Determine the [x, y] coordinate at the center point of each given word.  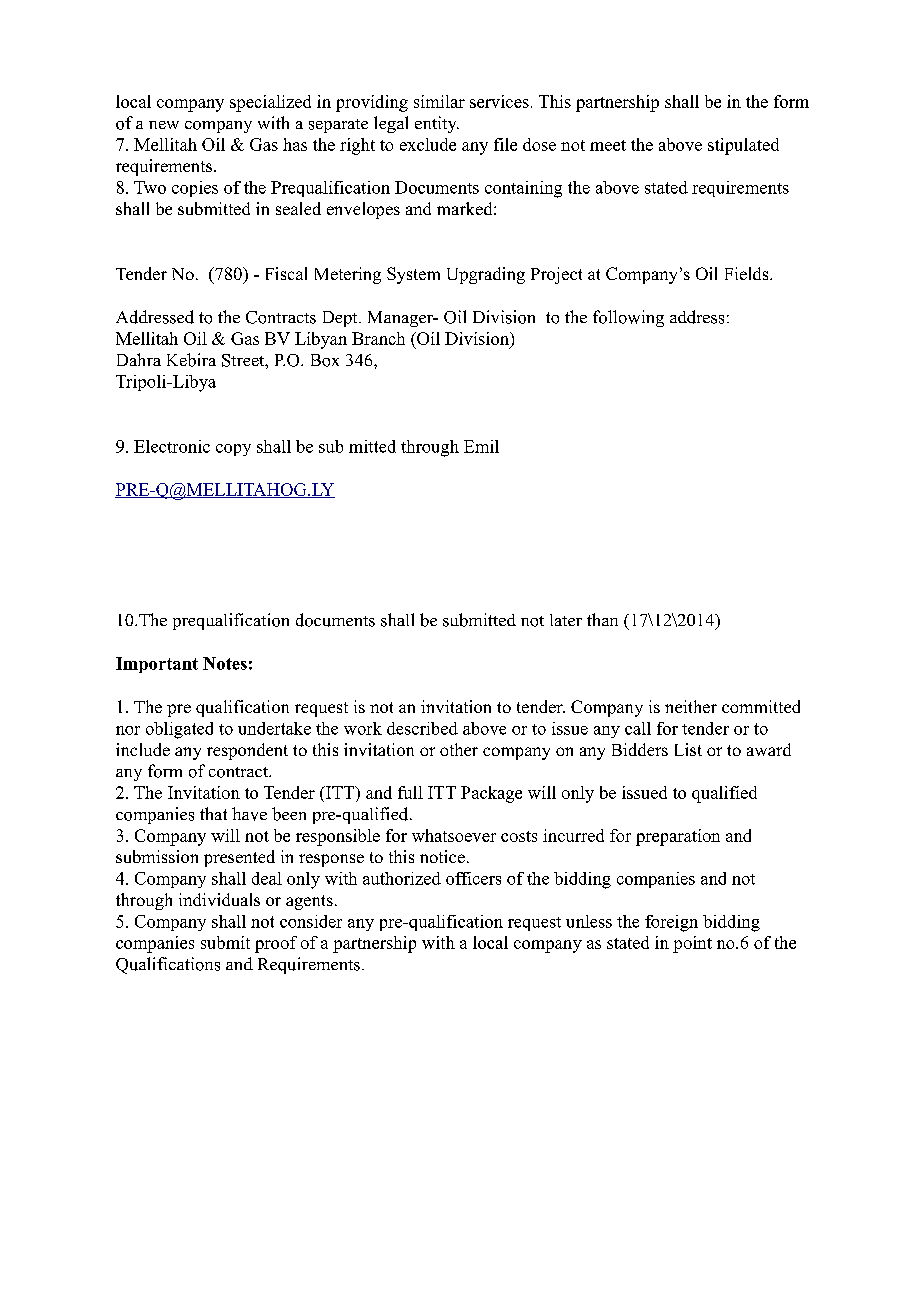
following [628, 318]
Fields [748, 273]
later [566, 620]
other [459, 749]
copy [233, 450]
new [164, 125]
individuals [219, 899]
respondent [247, 751]
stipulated [743, 146]
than [602, 619]
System [413, 275]
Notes [225, 663]
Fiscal [286, 273]
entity [437, 124]
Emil [481, 446]
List [688, 749]
